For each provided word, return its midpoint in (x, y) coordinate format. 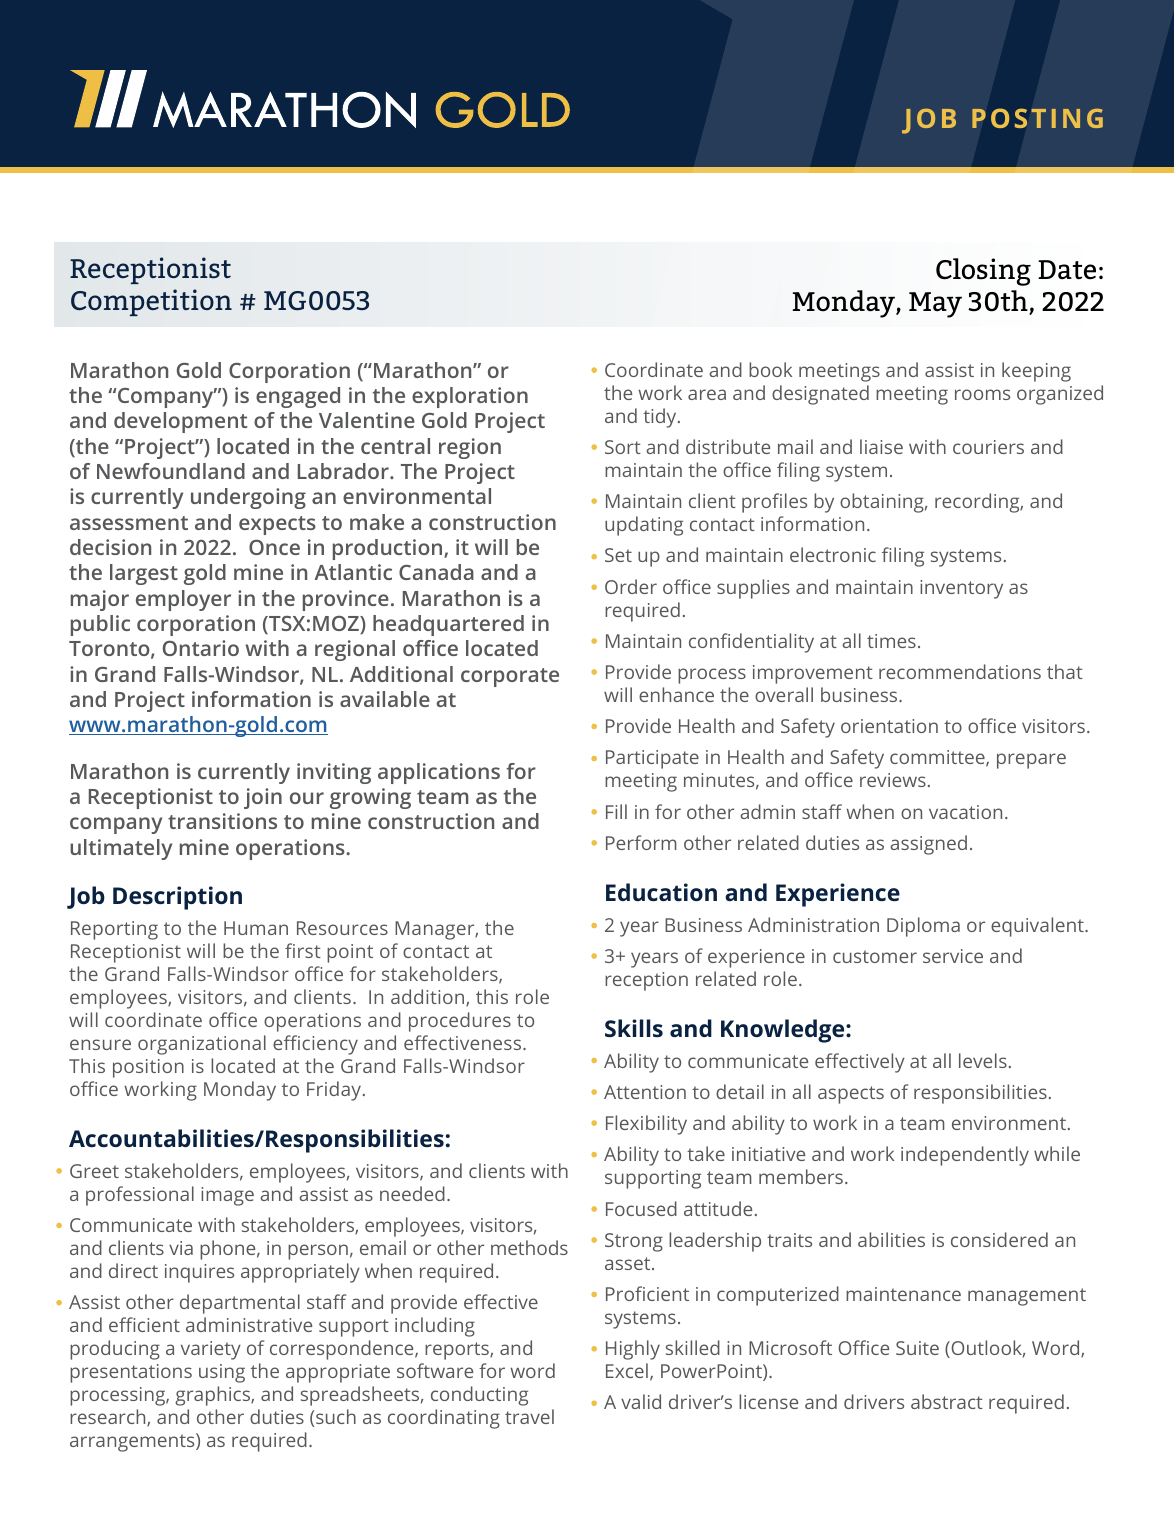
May (935, 305)
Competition (151, 302)
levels (983, 1060)
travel (529, 1416)
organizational (202, 1045)
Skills (634, 1028)
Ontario (201, 648)
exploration (470, 397)
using (222, 1373)
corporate (510, 677)
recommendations (960, 671)
